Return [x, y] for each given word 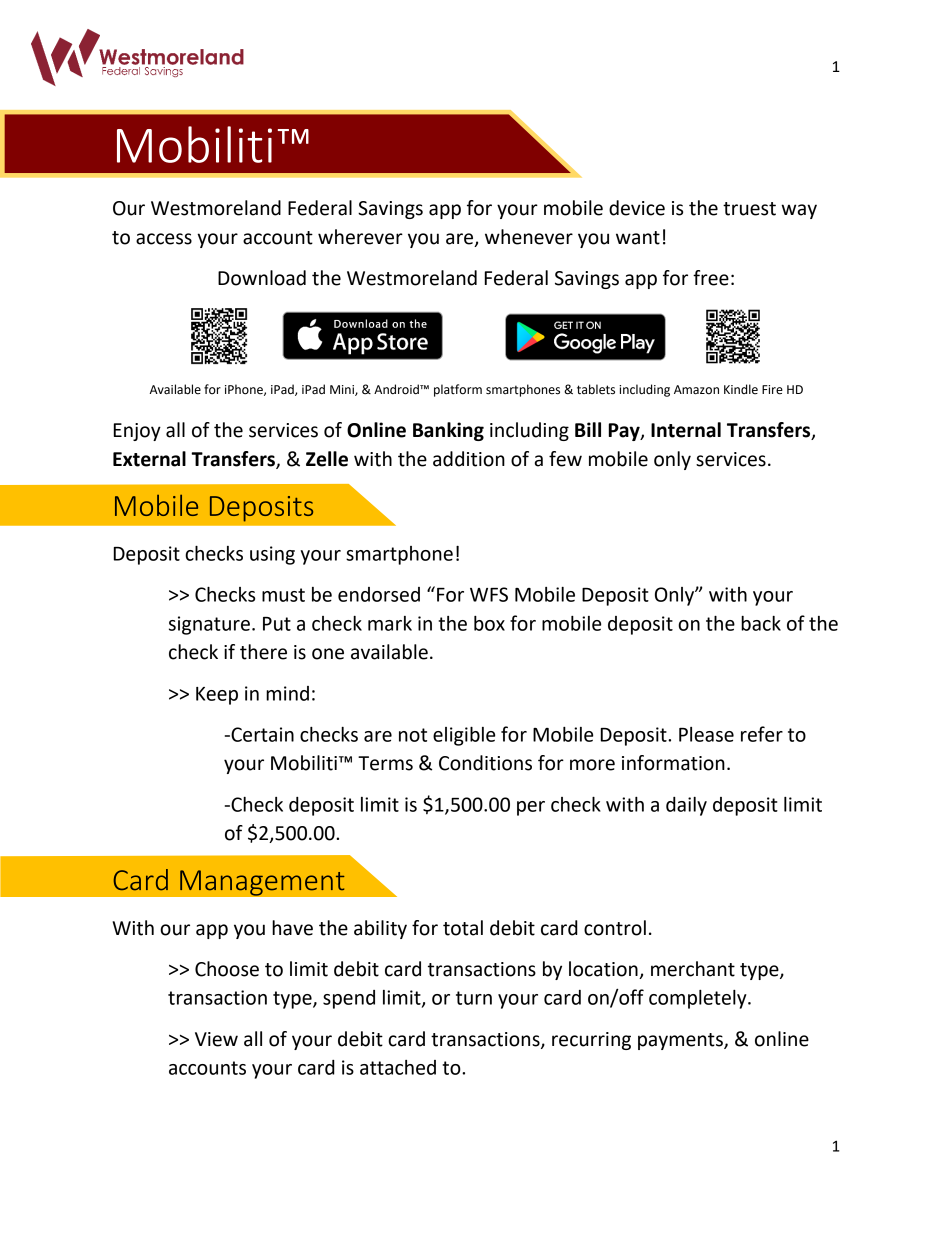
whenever [529, 237]
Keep [217, 696]
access [164, 239]
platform [458, 390]
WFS [489, 594]
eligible [464, 736]
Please [706, 734]
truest [749, 209]
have [292, 928]
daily [686, 806]
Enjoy [137, 432]
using [272, 555]
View [216, 1039]
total [463, 928]
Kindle [741, 389]
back [761, 623]
